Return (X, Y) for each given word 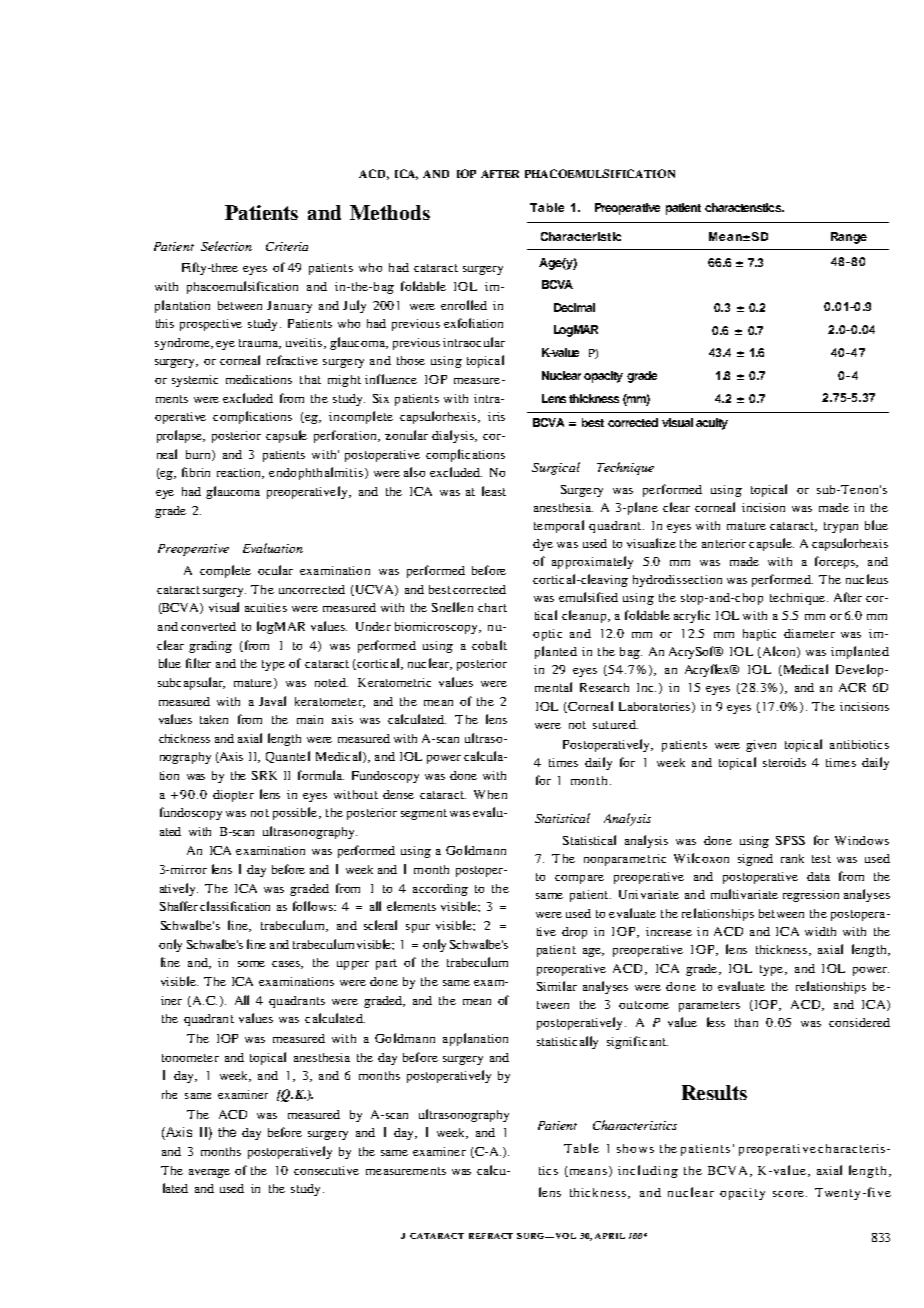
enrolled (464, 305)
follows (314, 906)
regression (811, 896)
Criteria (287, 246)
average (209, 1173)
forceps (836, 562)
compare (579, 879)
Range (849, 238)
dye (543, 545)
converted (208, 626)
